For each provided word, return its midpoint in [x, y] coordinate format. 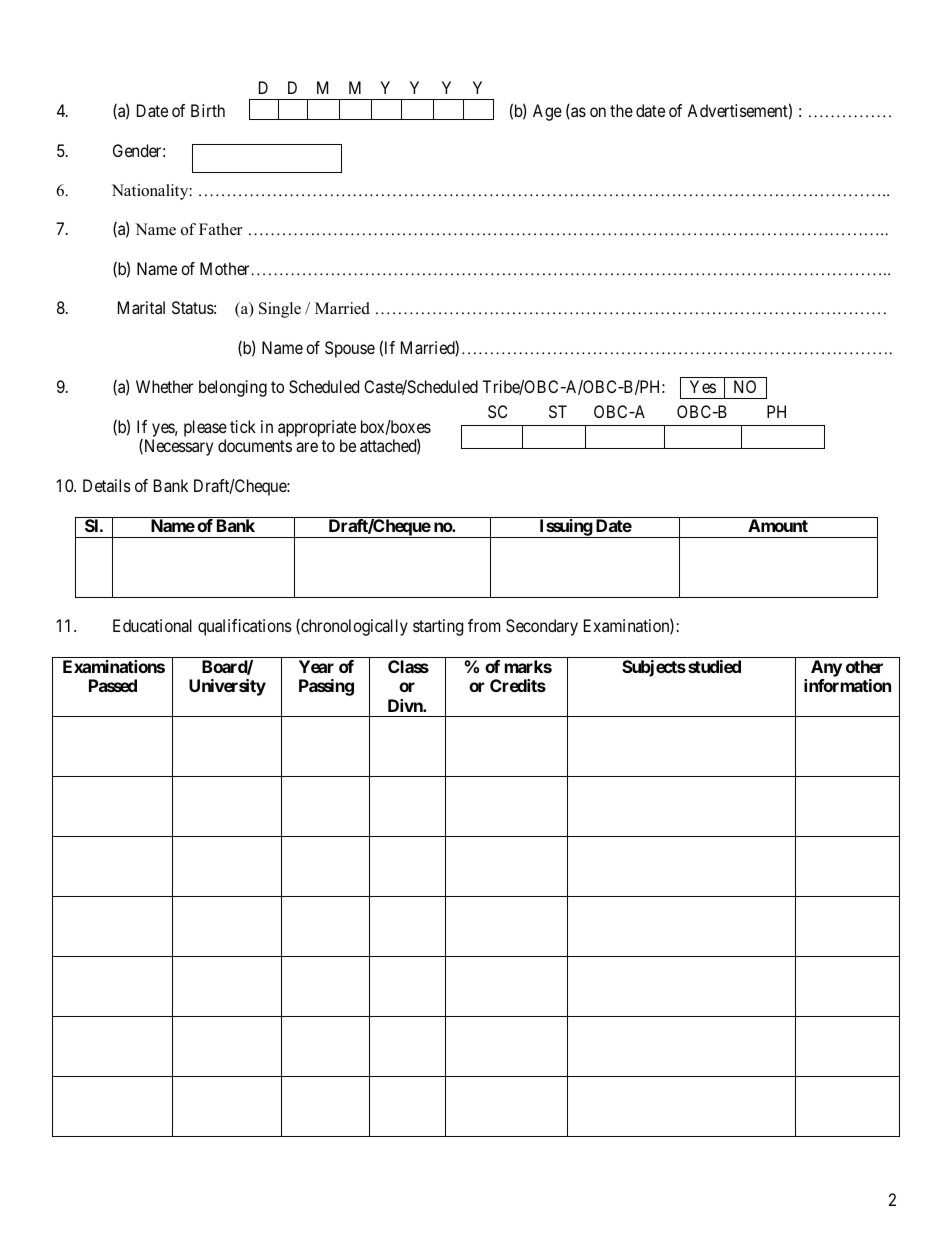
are [307, 447]
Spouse [350, 349]
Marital [141, 307]
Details [107, 485]
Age [547, 112]
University [227, 687]
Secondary [542, 627]
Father [220, 229]
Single [280, 310]
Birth [208, 110]
